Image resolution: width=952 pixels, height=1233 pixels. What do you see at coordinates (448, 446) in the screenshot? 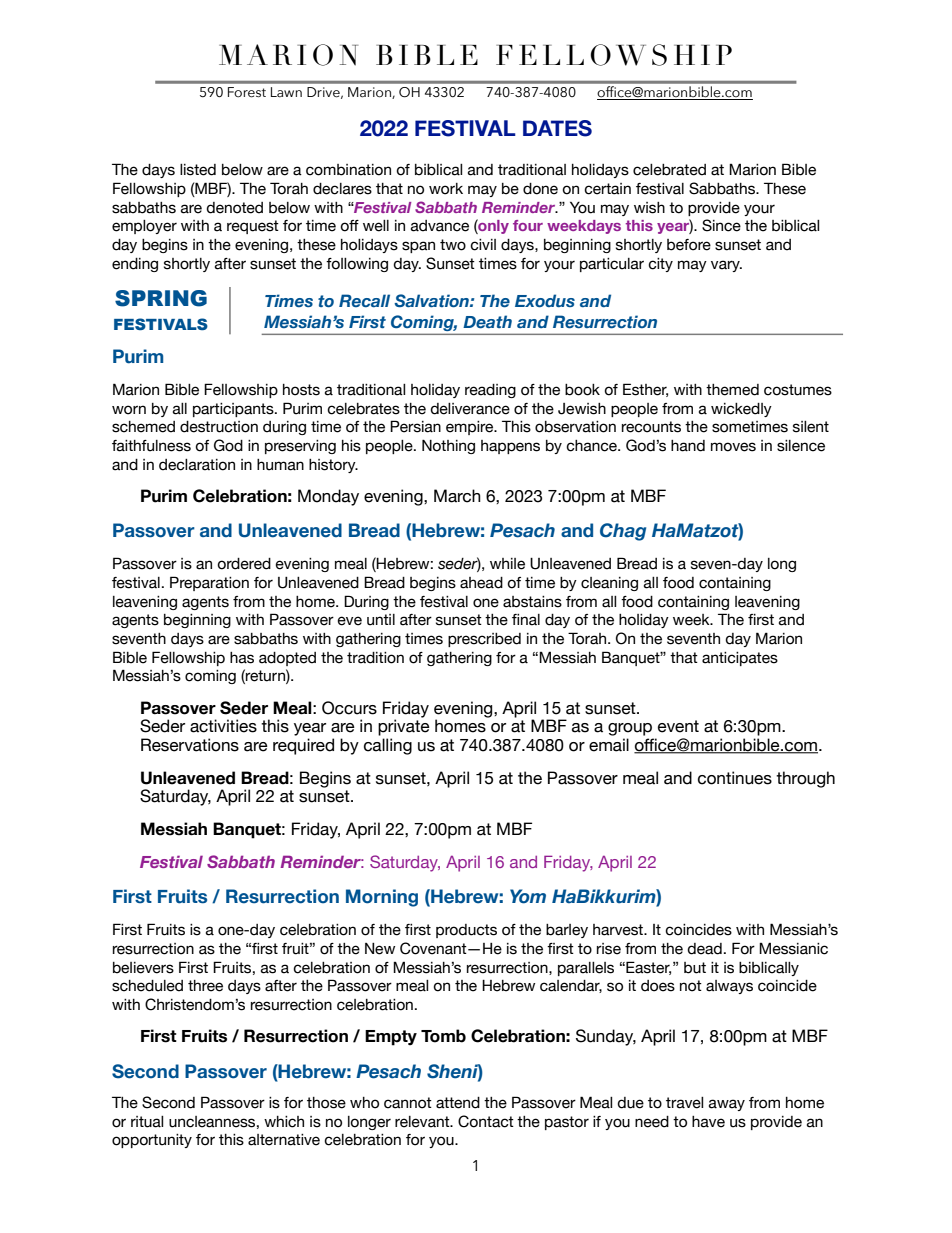
I see `Nothing` at bounding box center [448, 446].
